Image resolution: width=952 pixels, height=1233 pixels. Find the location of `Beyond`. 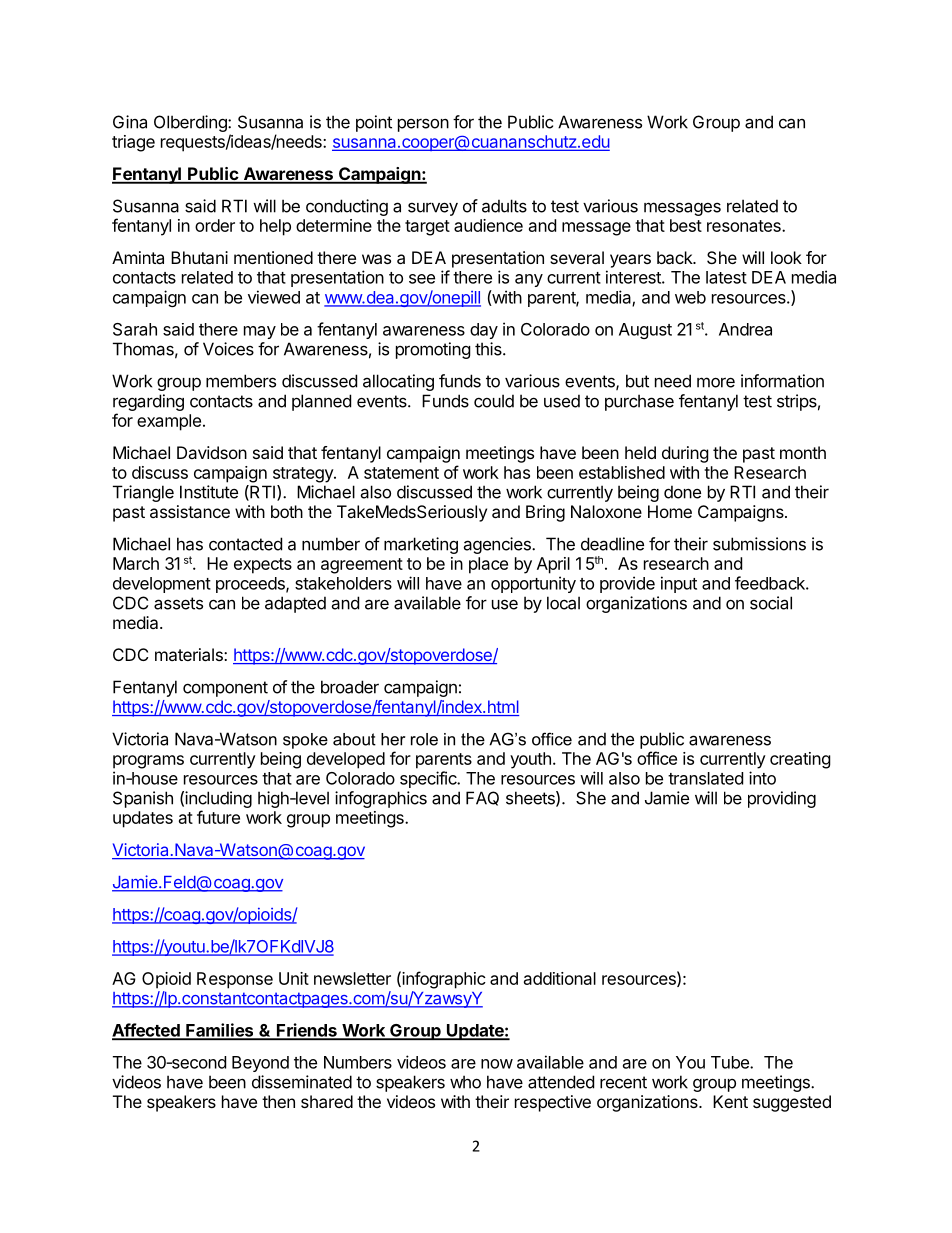

Beyond is located at coordinates (260, 1064).
